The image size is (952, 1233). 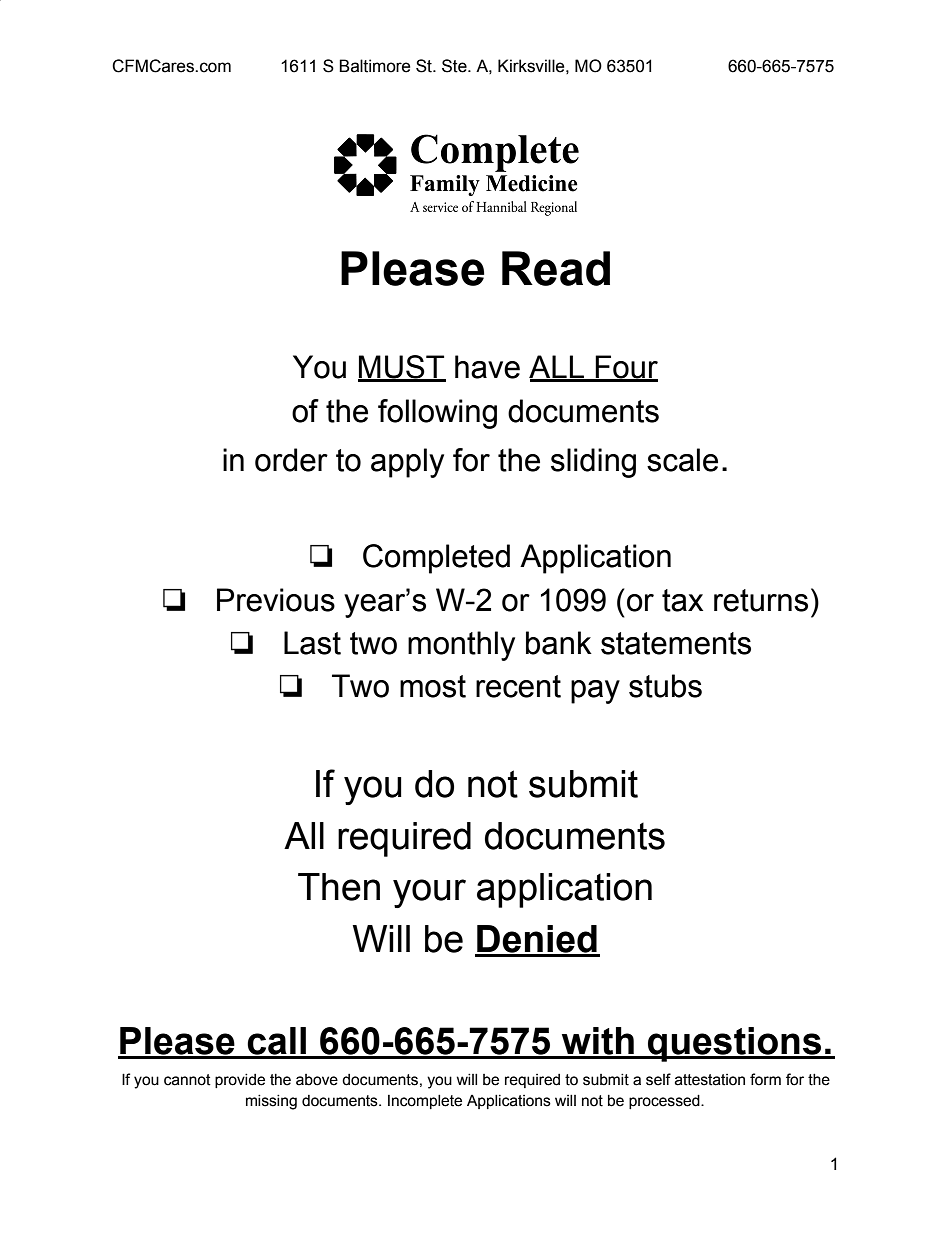 What do you see at coordinates (665, 686) in the screenshot?
I see `stubs` at bounding box center [665, 686].
